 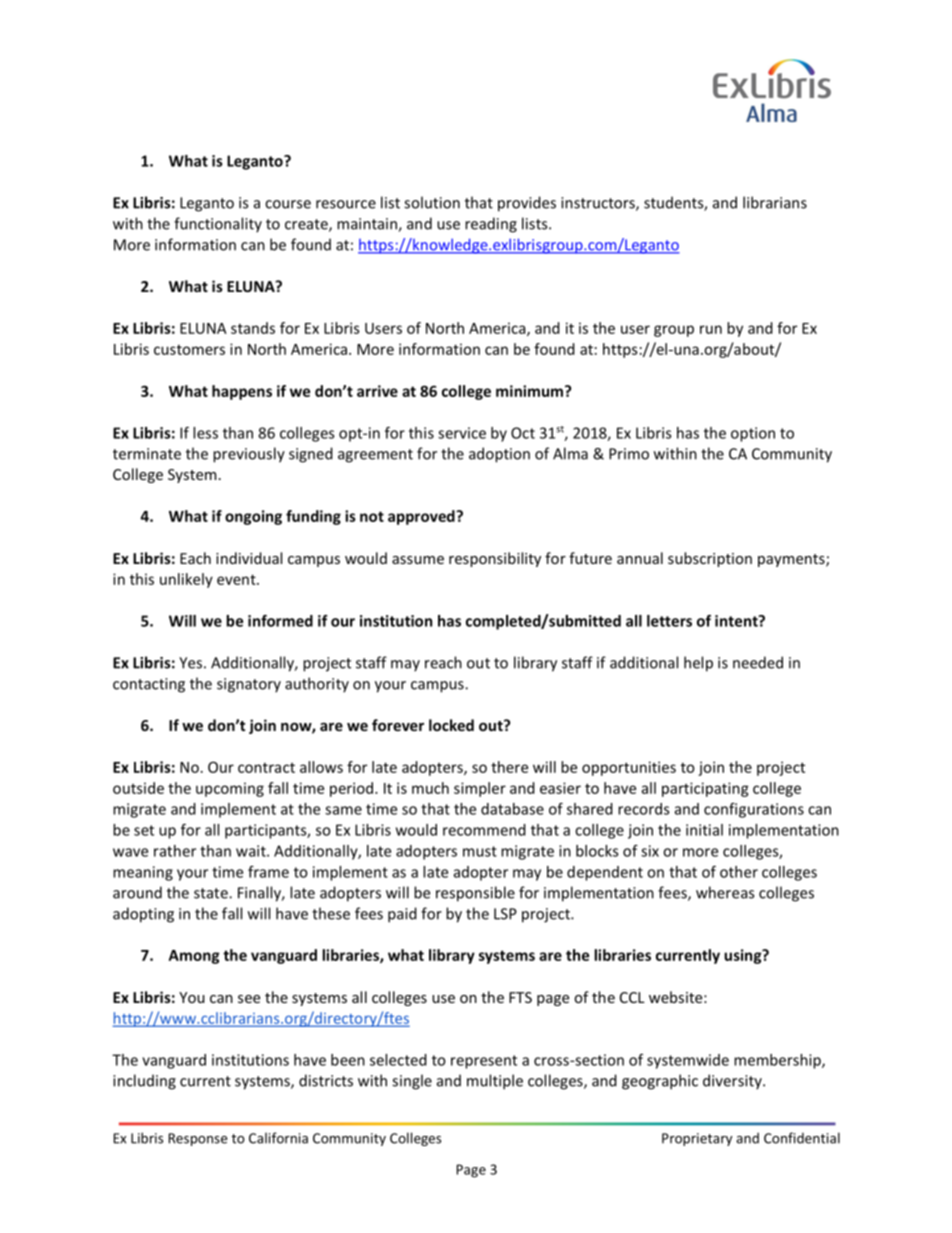 I want to click on instructors, so click(x=599, y=204).
